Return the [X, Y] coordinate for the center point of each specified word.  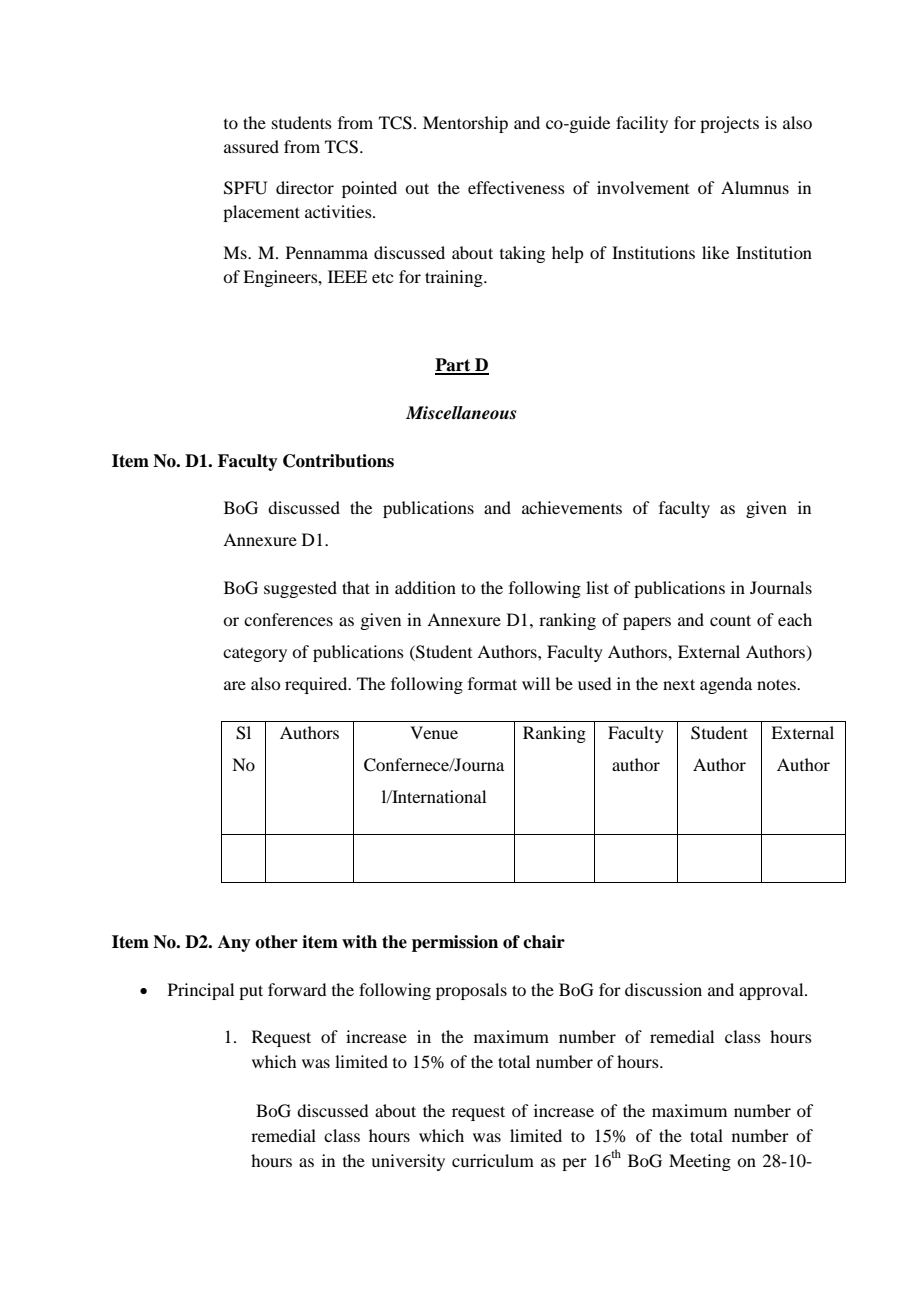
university [408, 1162]
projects [729, 124]
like [715, 252]
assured [251, 146]
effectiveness [516, 187]
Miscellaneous [461, 413]
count [730, 620]
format [492, 683]
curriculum [493, 1160]
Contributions [338, 461]
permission [455, 943]
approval [772, 991]
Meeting [700, 1162]
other [276, 942]
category [255, 654]
